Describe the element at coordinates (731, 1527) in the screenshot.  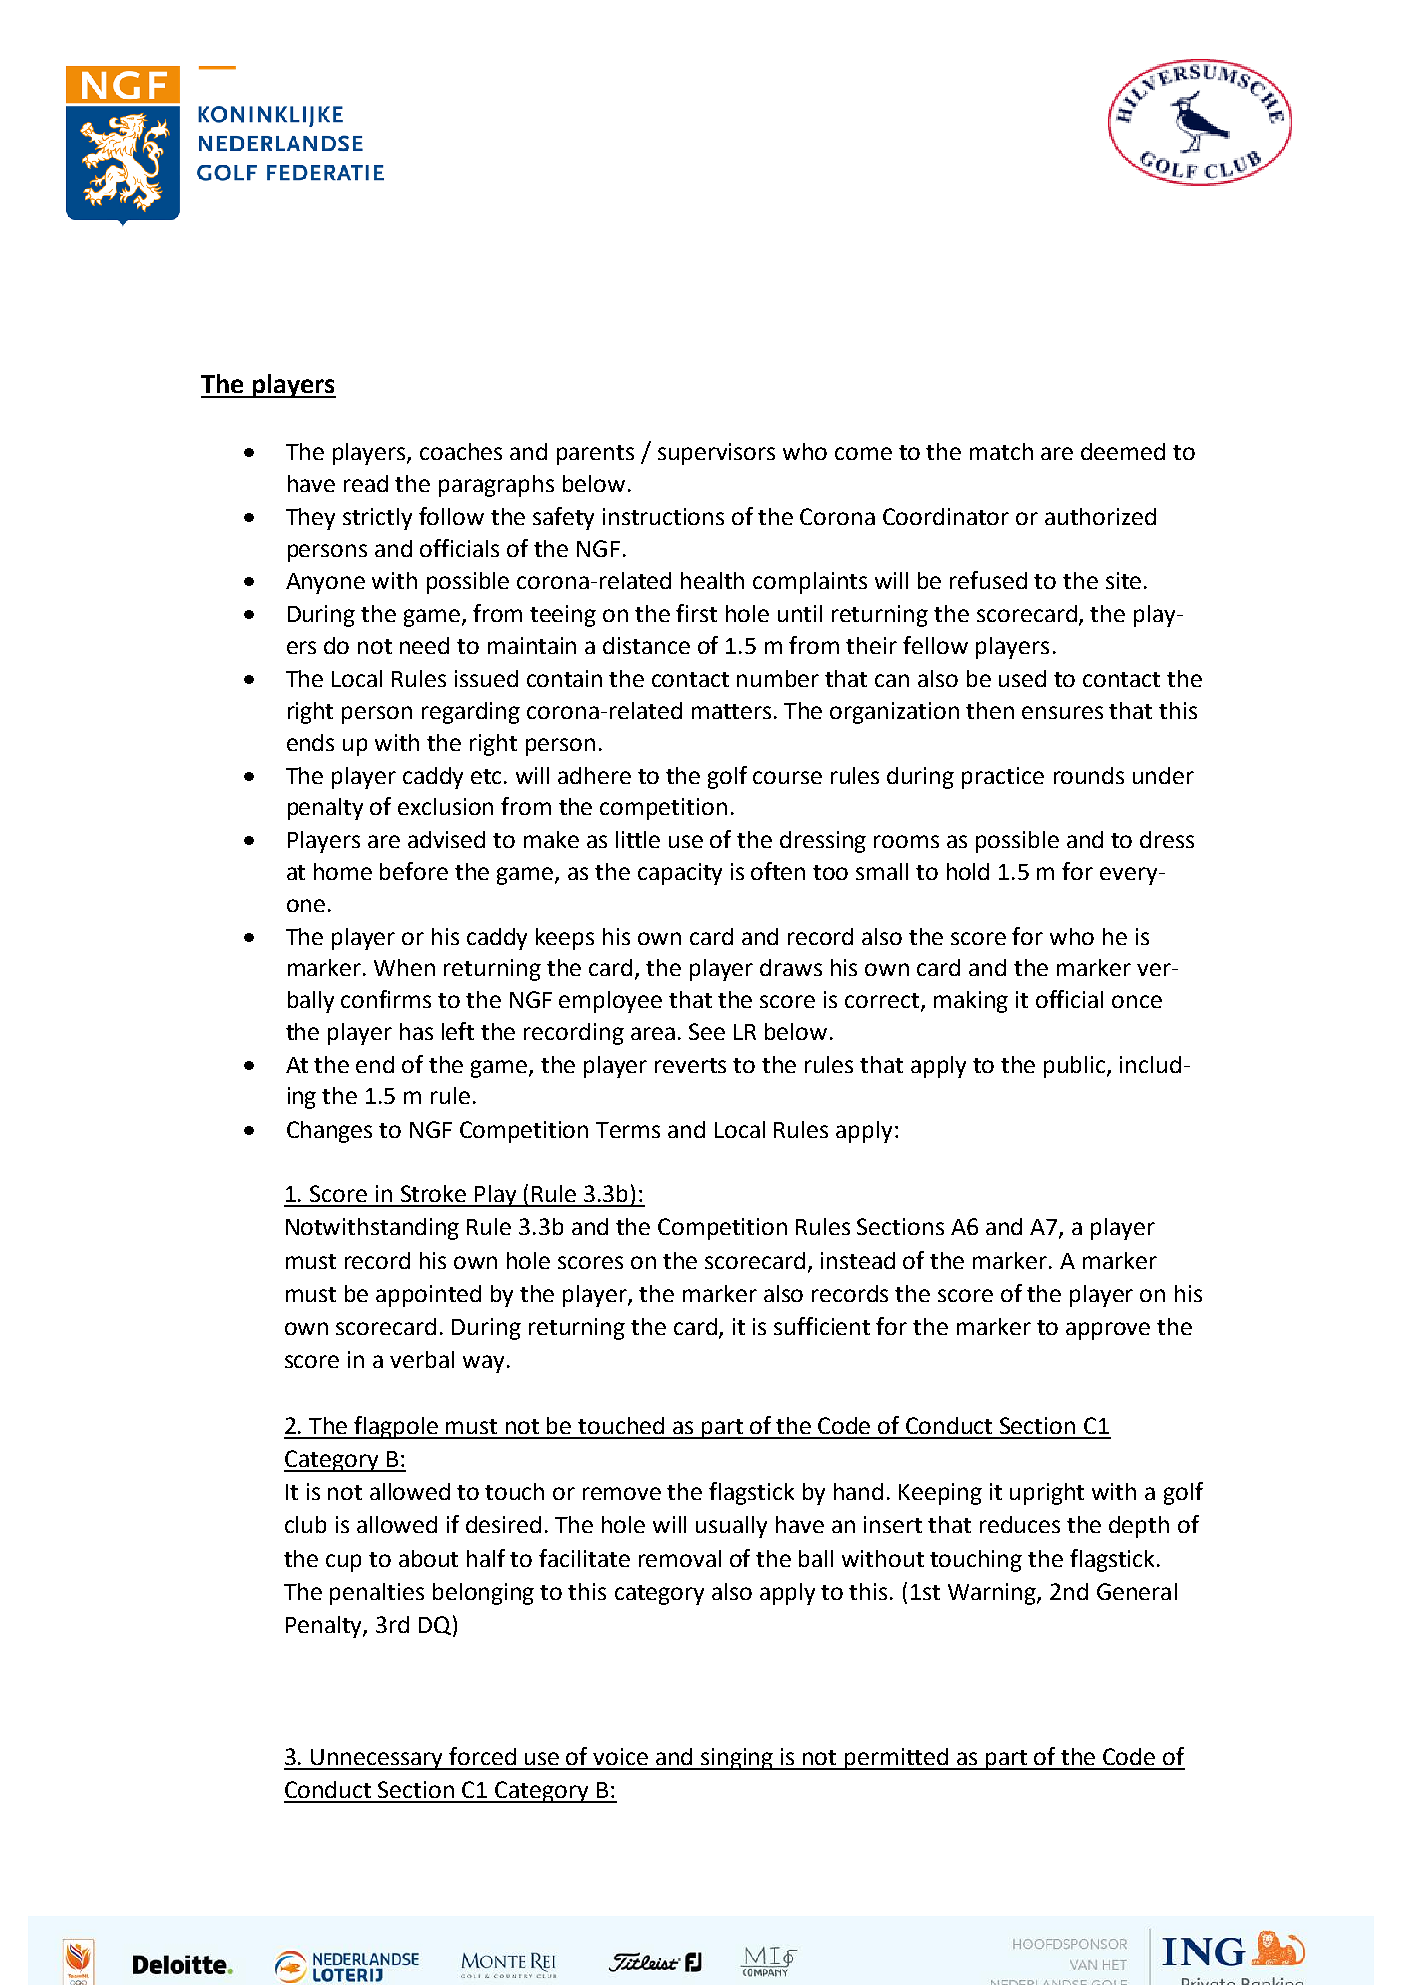
I see `usually` at that location.
